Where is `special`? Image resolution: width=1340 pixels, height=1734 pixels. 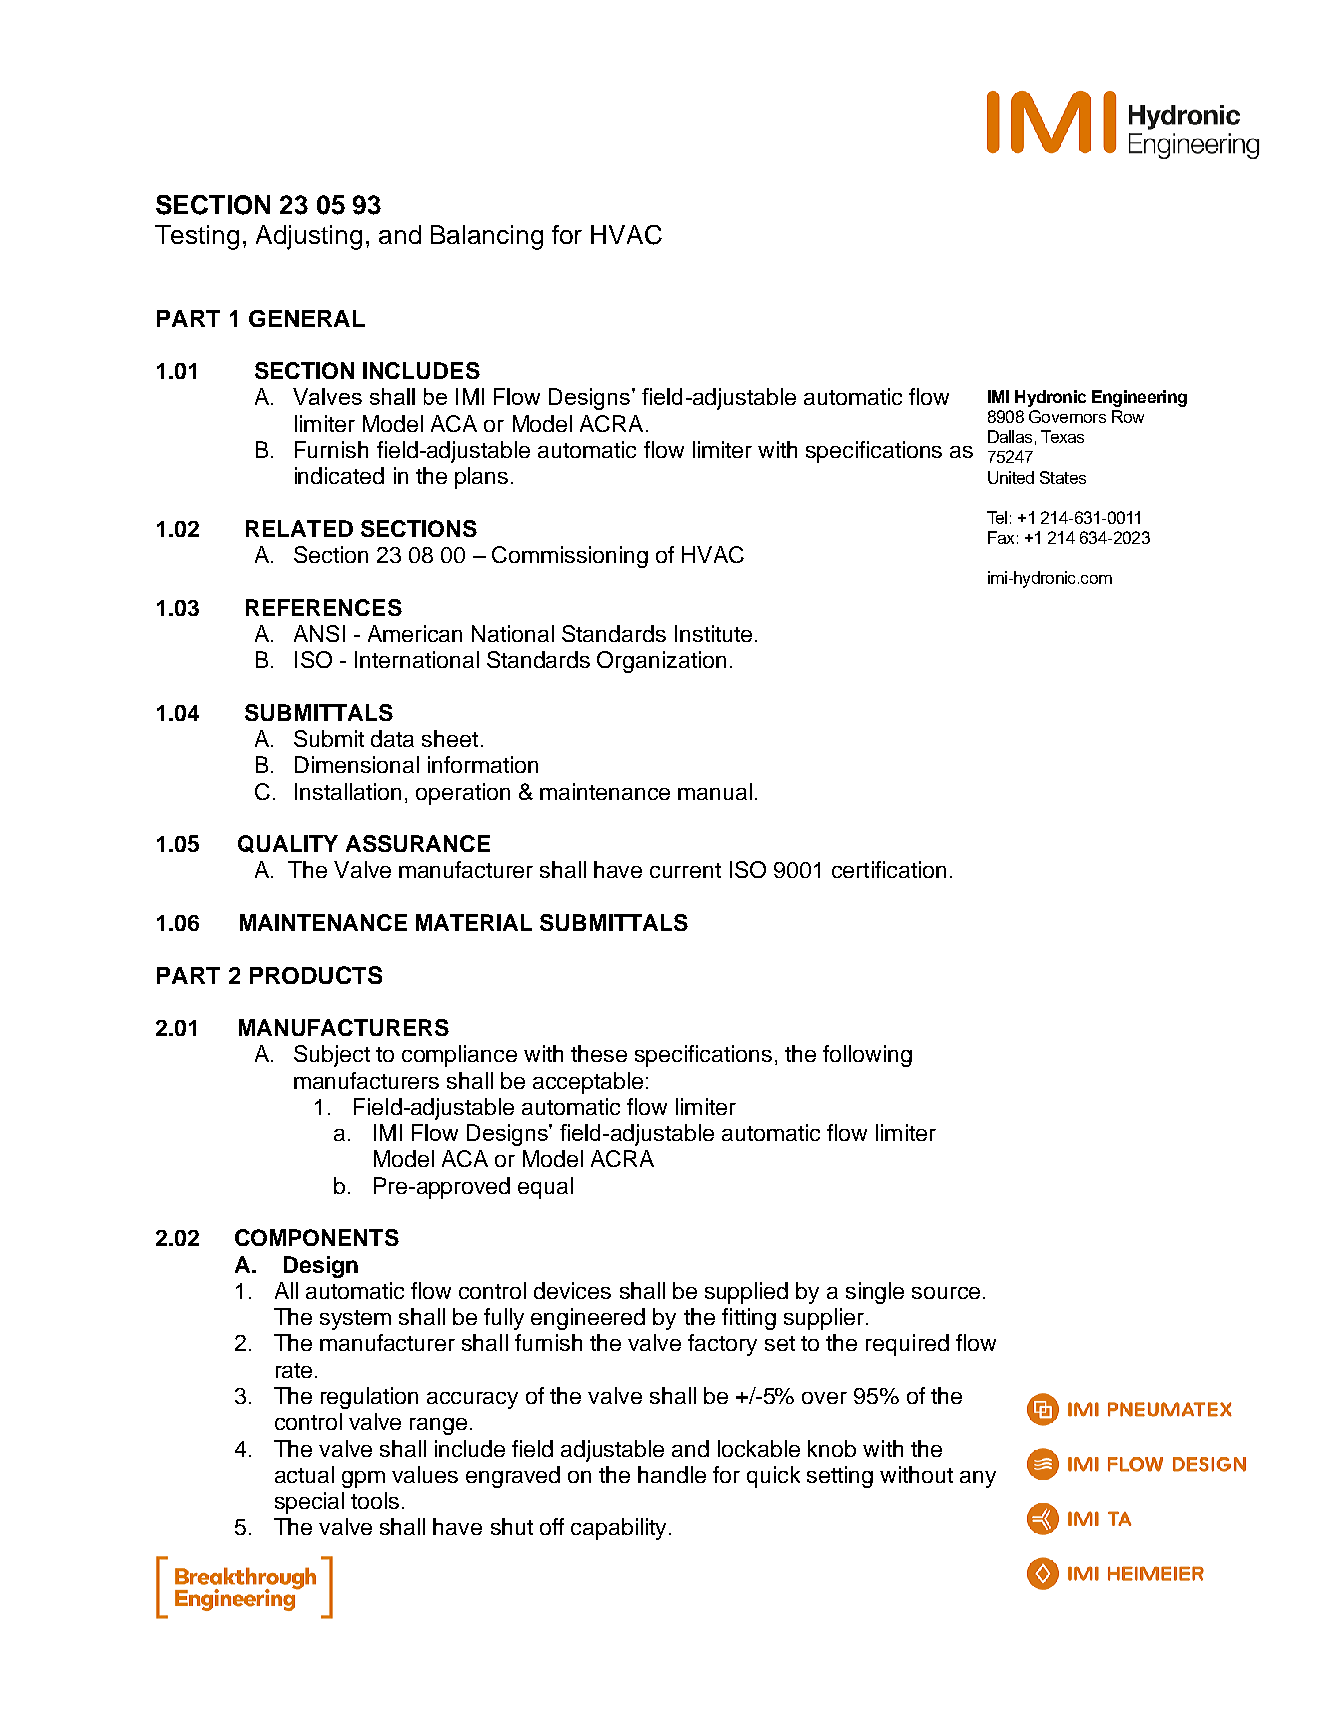 special is located at coordinates (309, 1503).
